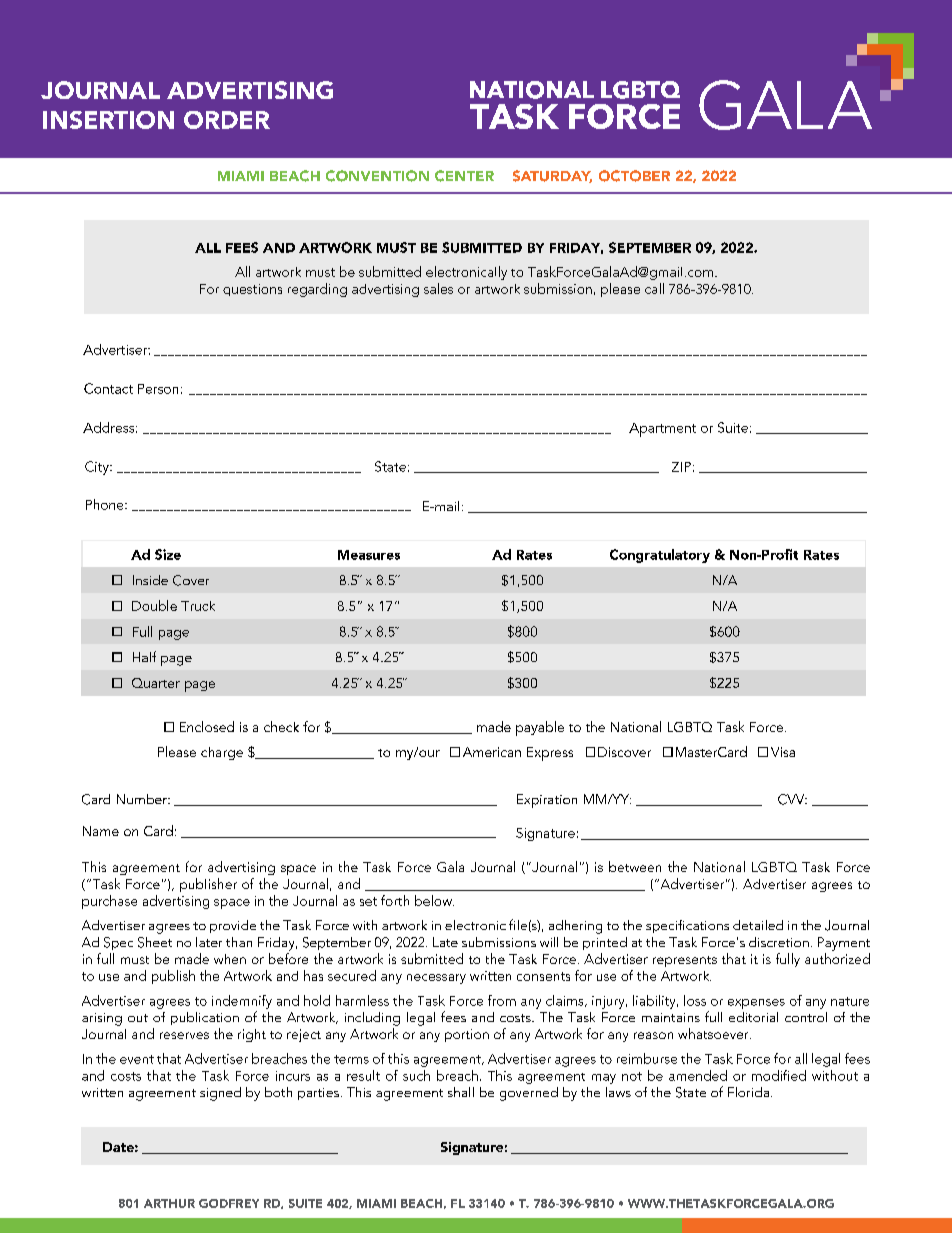  Describe the element at coordinates (748, 1092) in the screenshot. I see `Florida` at that location.
